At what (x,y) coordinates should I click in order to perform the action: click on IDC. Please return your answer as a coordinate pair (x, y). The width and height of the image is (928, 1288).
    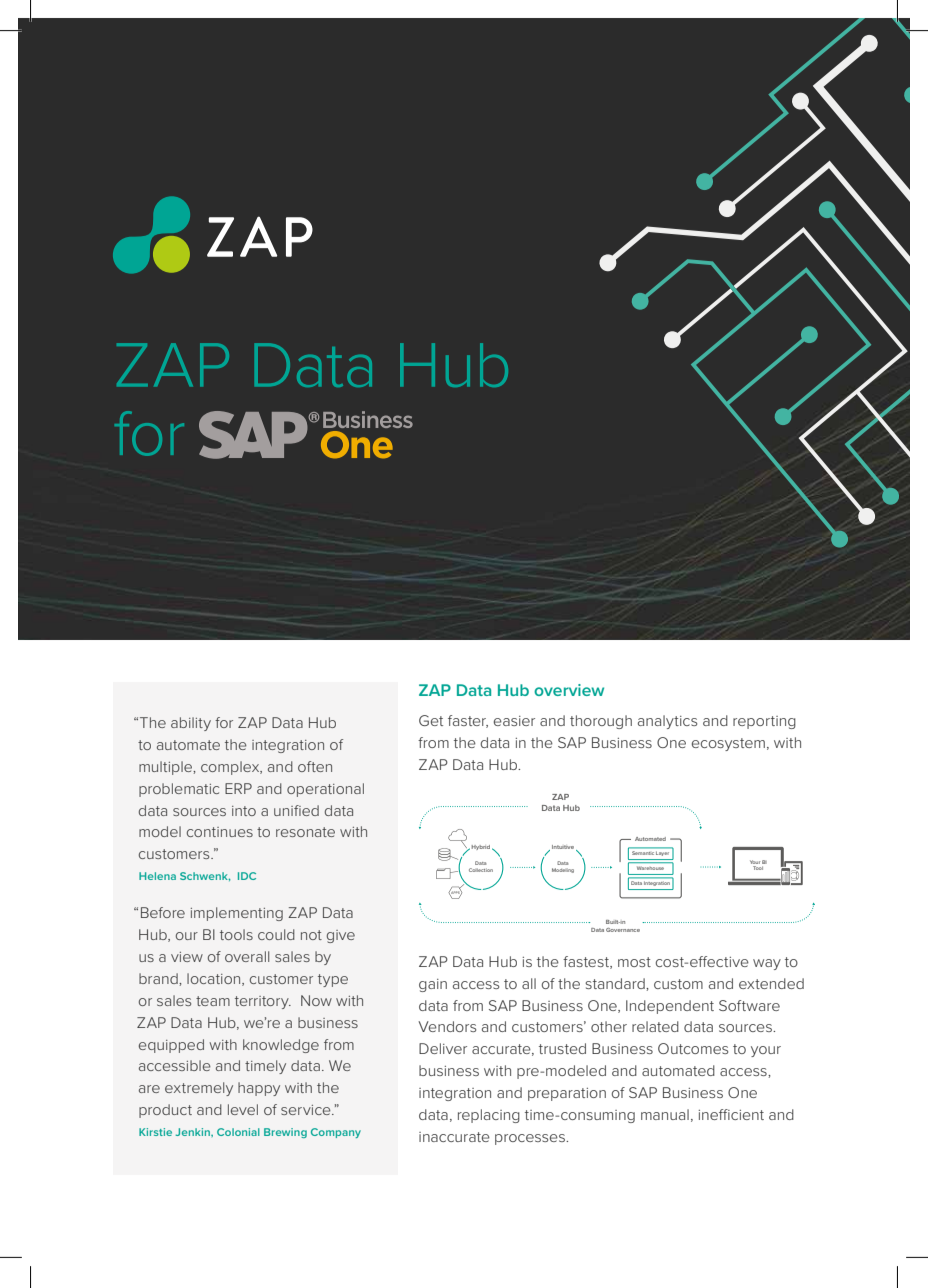
    Looking at the image, I should click on (247, 876).
